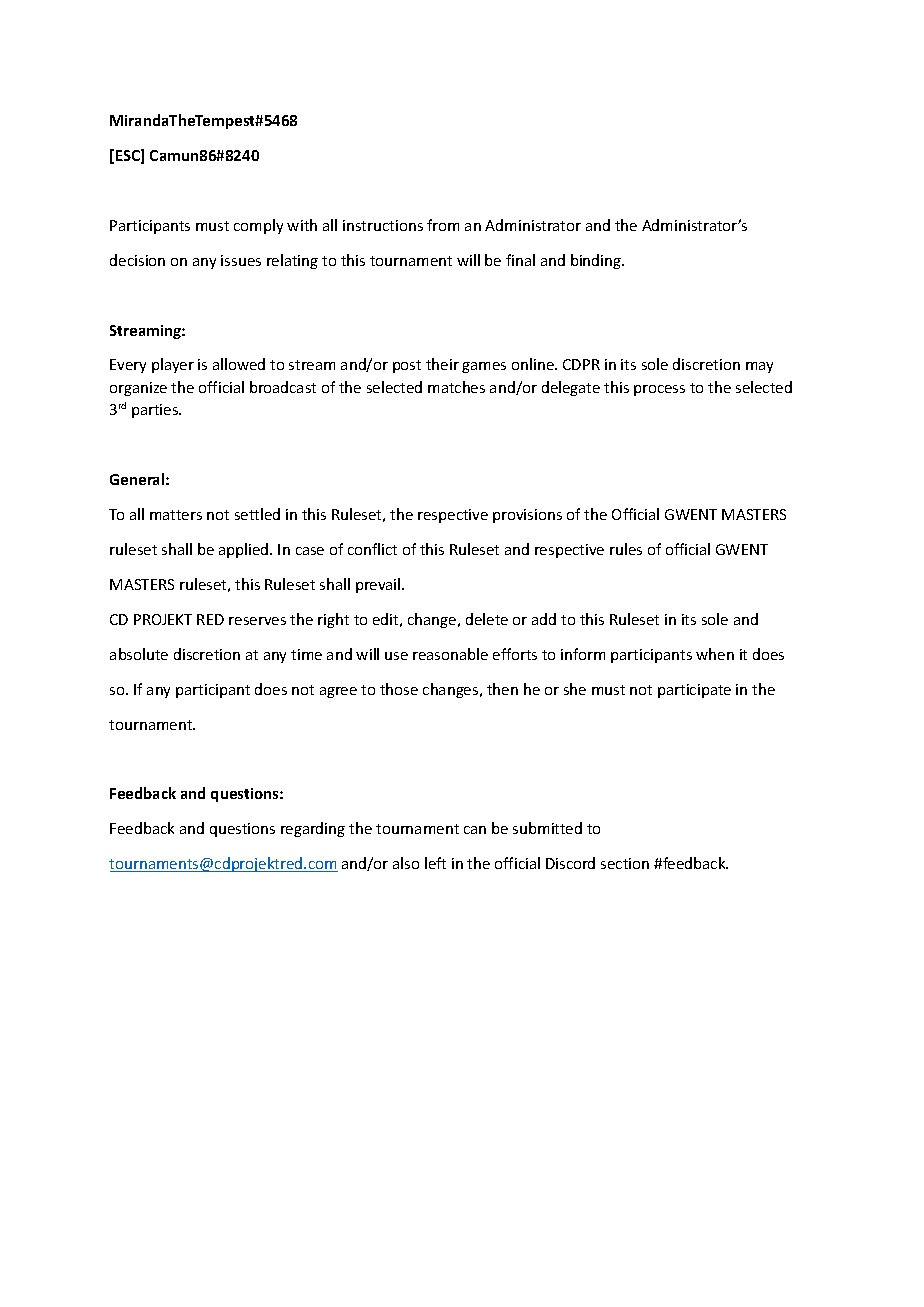 This document has width=924, height=1307. Describe the element at coordinates (597, 261) in the document. I see `binding` at that location.
